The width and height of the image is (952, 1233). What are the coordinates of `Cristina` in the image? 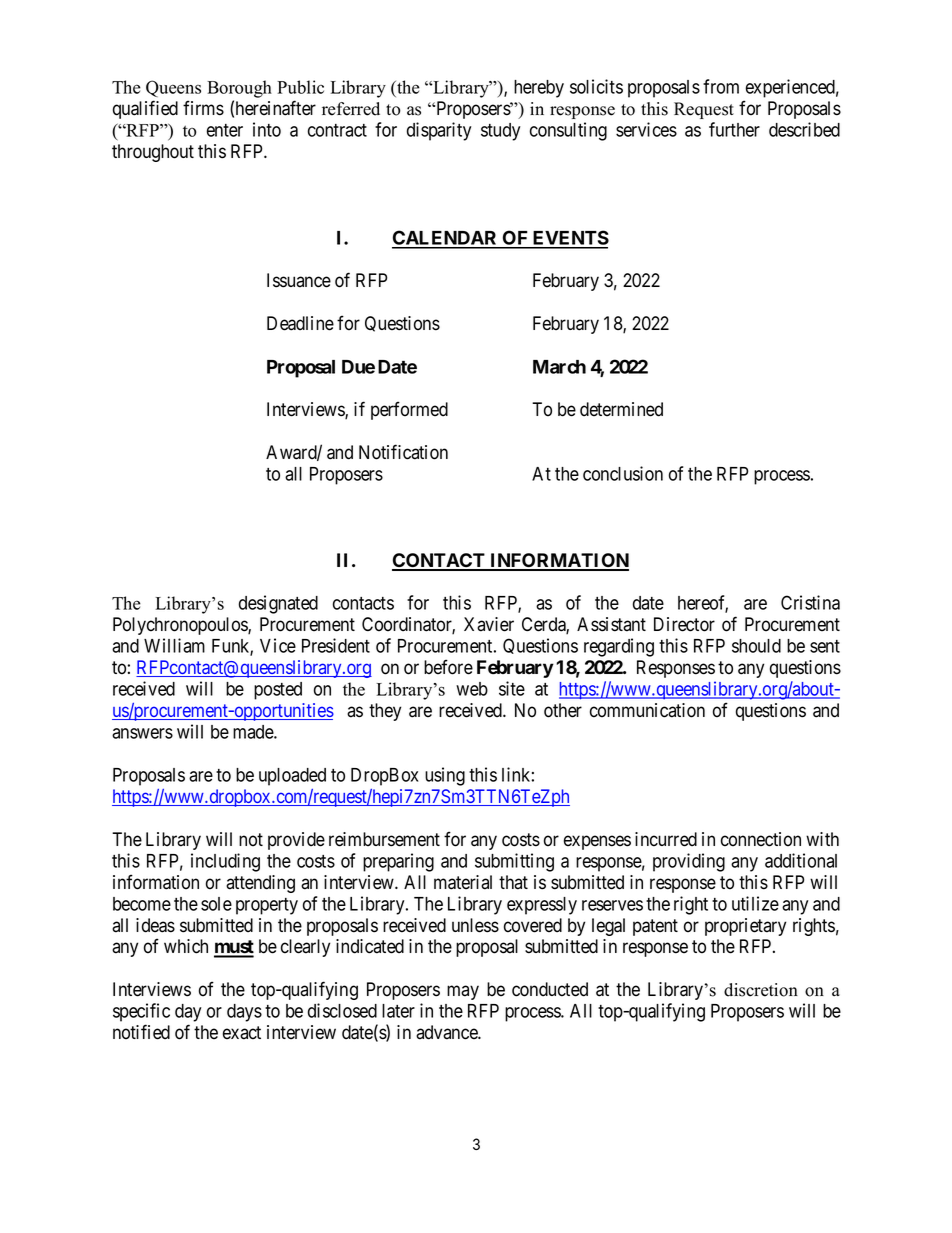 It's located at (810, 602).
